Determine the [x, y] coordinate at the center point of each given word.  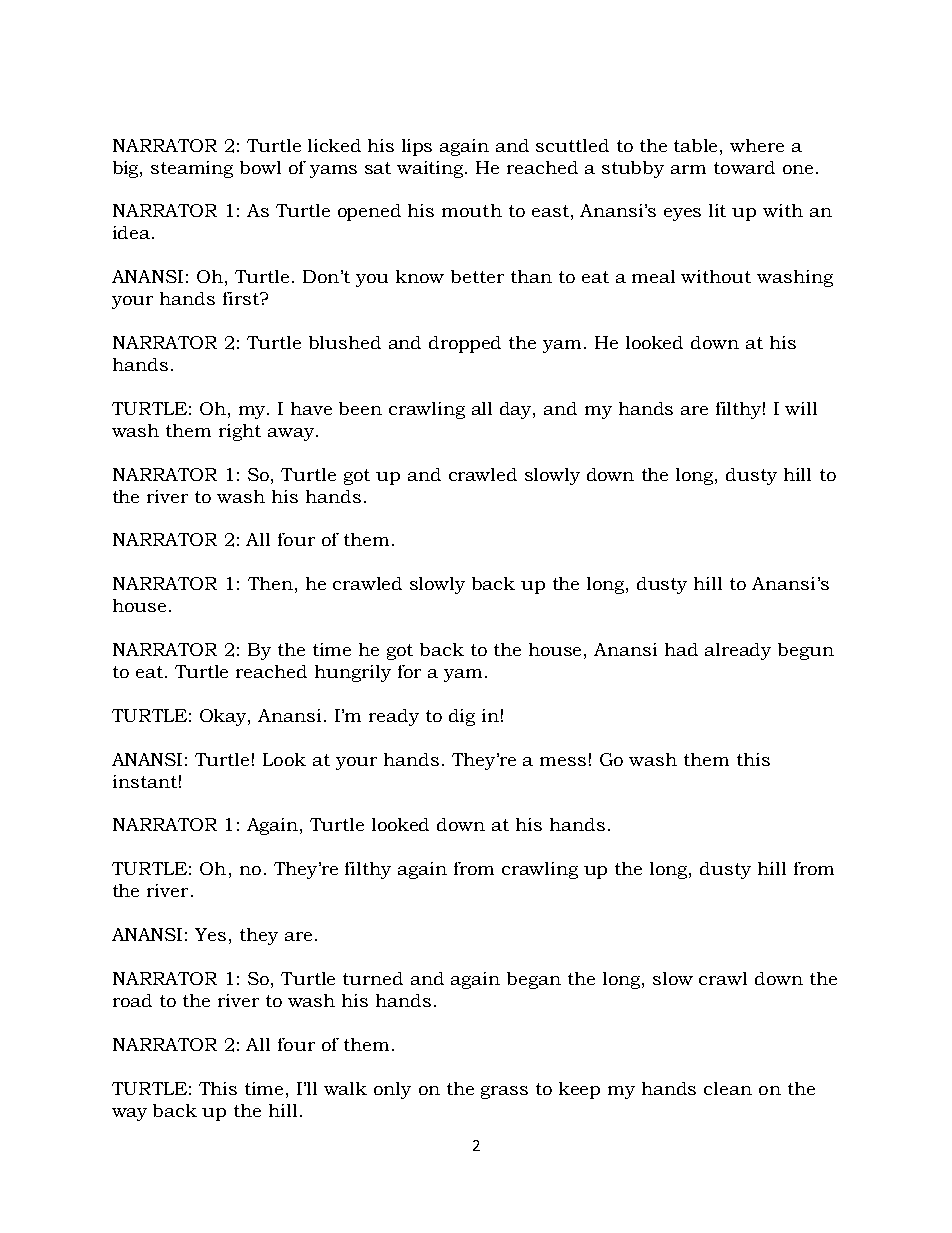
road [132, 1000]
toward [744, 167]
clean [728, 1088]
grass [504, 1092]
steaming [192, 169]
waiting [432, 169]
